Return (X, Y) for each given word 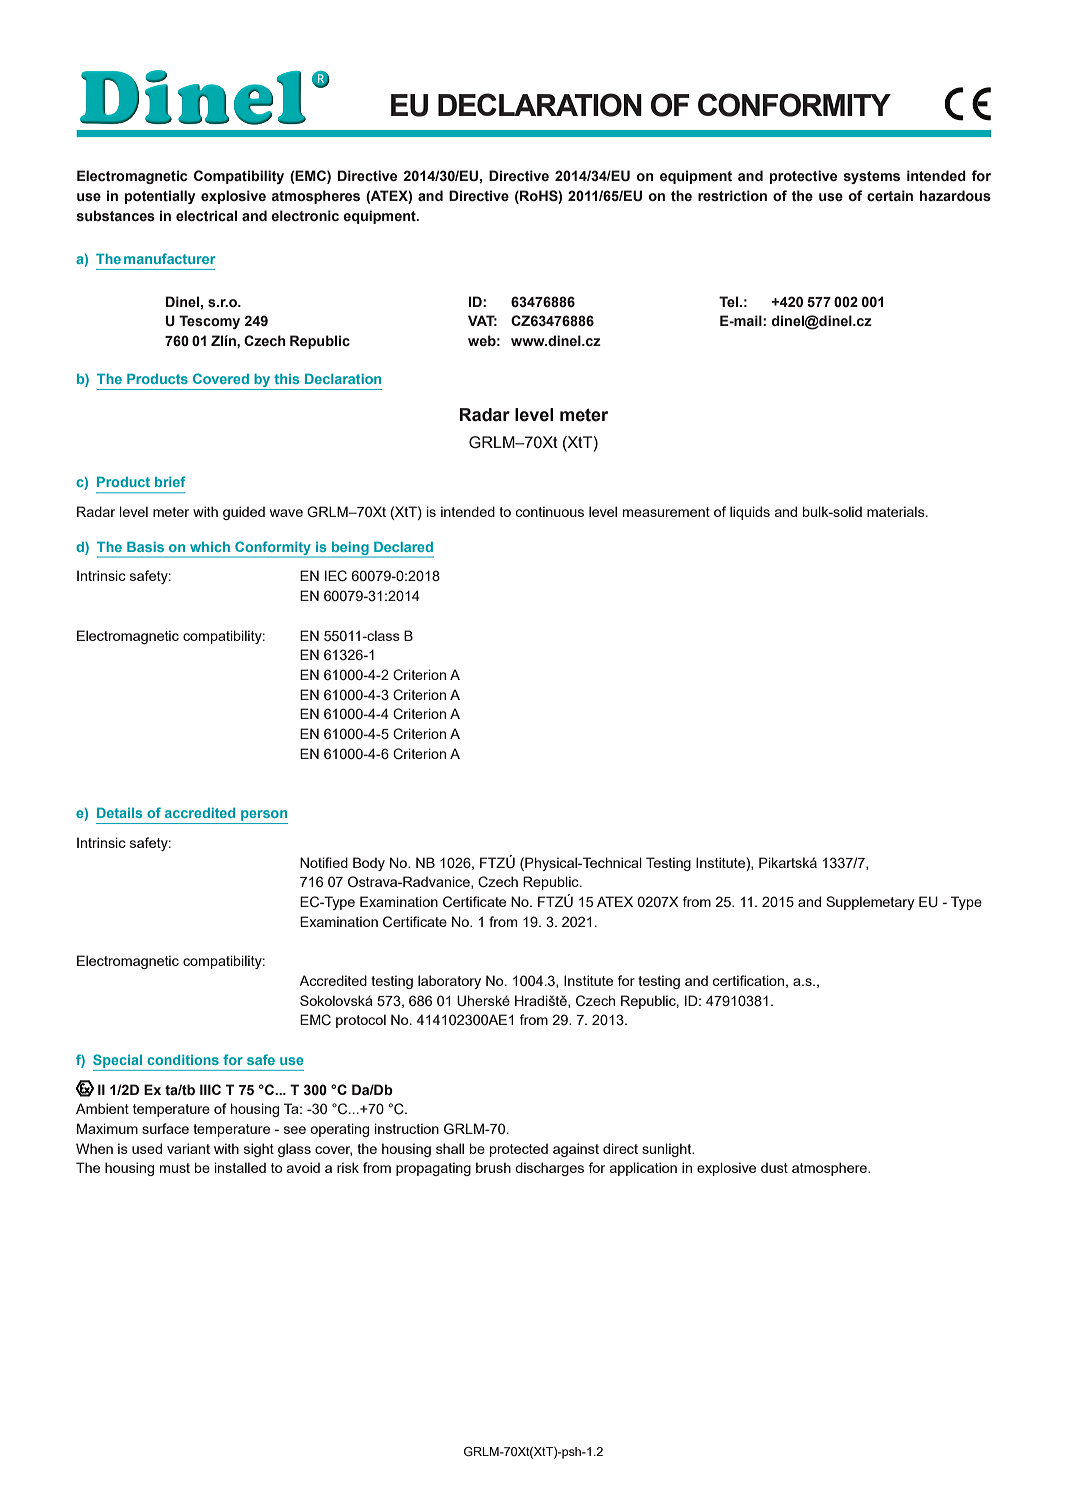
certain (890, 195)
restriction (732, 196)
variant (188, 1148)
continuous (550, 511)
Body (369, 864)
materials (897, 511)
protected (519, 1150)
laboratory (449, 982)
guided (244, 513)
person (264, 815)
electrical (206, 215)
